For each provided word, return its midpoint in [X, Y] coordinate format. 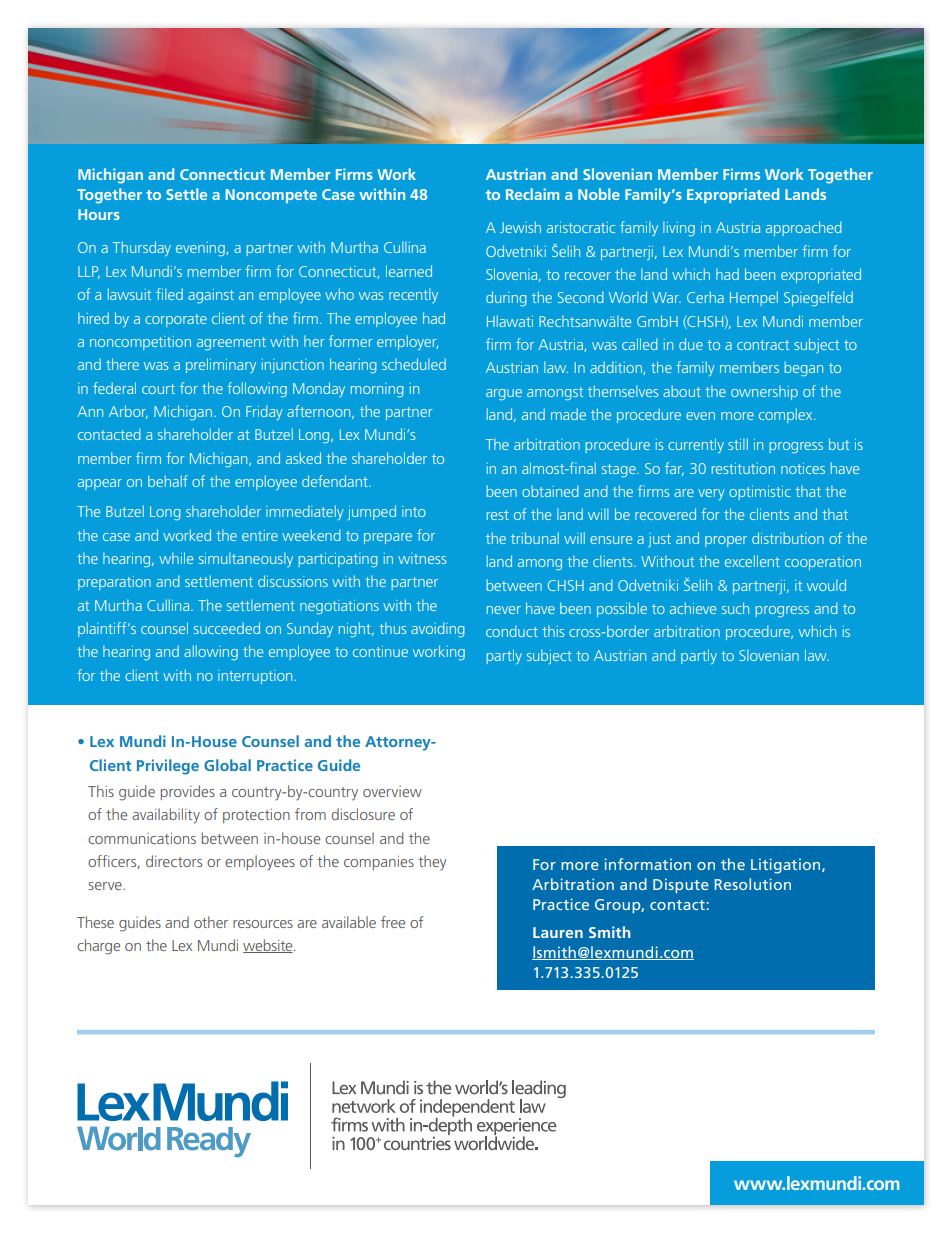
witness [422, 558]
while [176, 558]
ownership [764, 392]
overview [392, 791]
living [679, 228]
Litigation [787, 866]
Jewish [520, 227]
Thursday [142, 248]
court [158, 389]
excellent [752, 561]
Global [227, 765]
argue [504, 394]
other [211, 922]
